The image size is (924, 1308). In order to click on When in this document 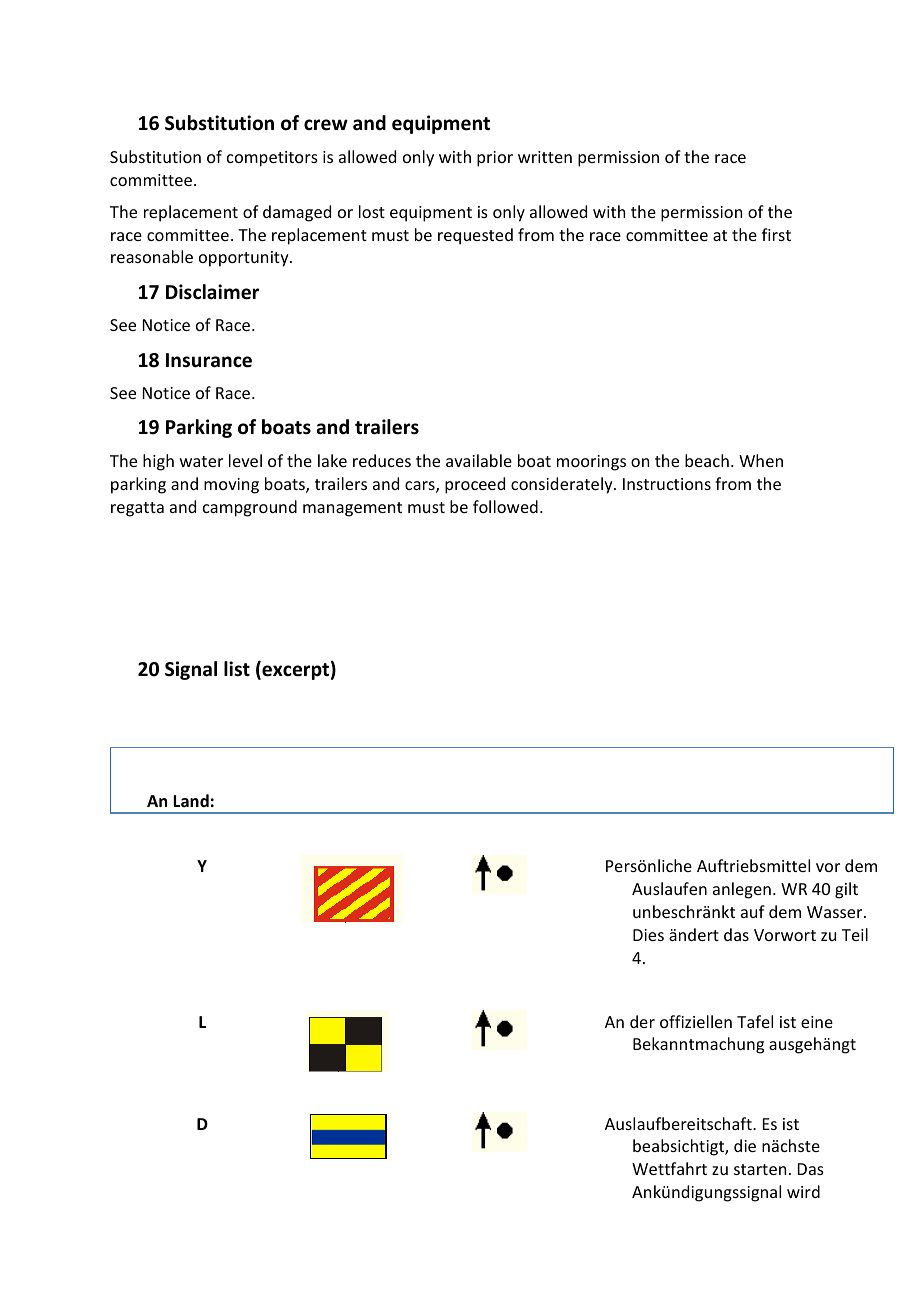, I will do `click(761, 460)`.
